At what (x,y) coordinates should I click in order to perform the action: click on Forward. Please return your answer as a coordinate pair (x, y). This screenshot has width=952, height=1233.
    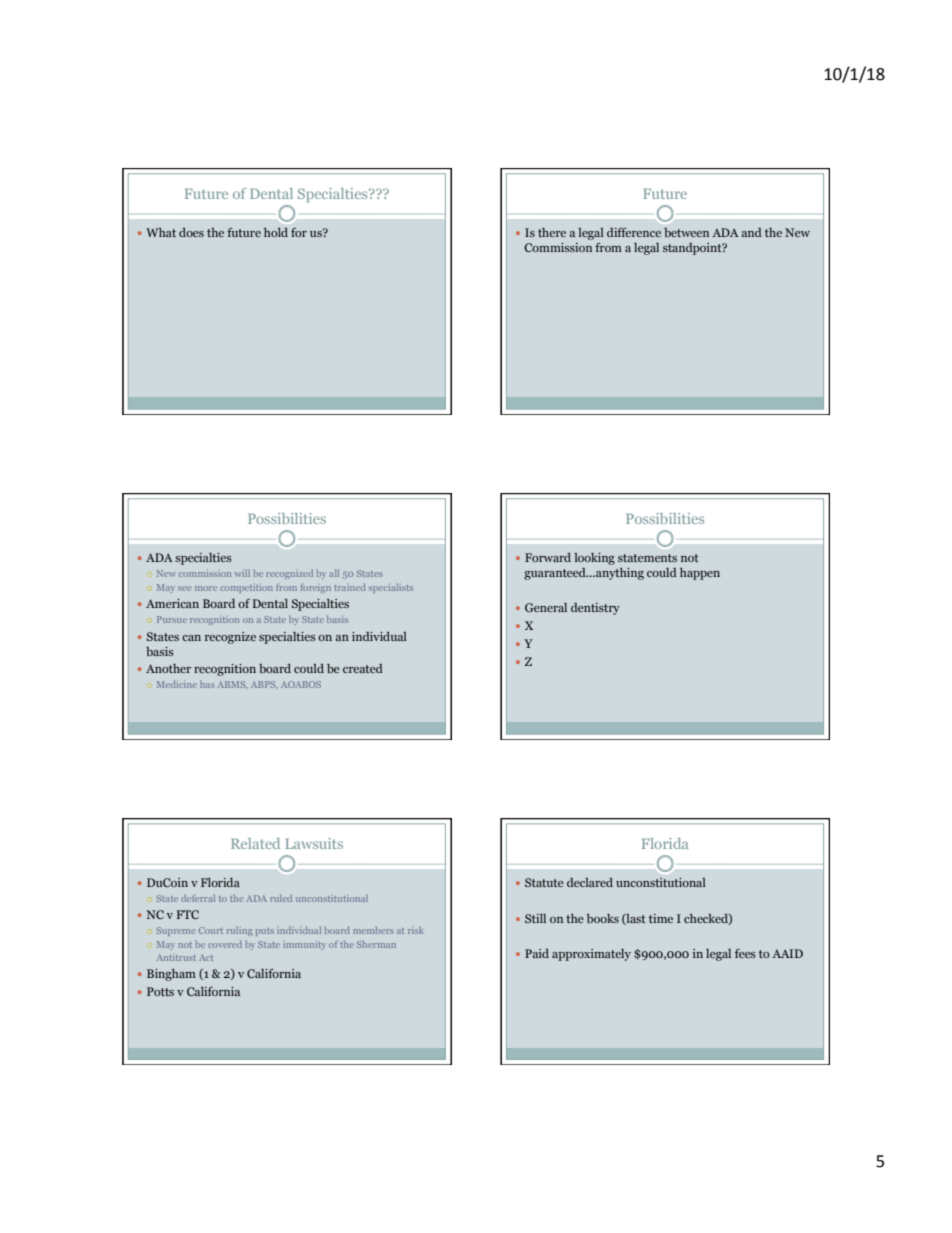
    Looking at the image, I should click on (548, 557).
